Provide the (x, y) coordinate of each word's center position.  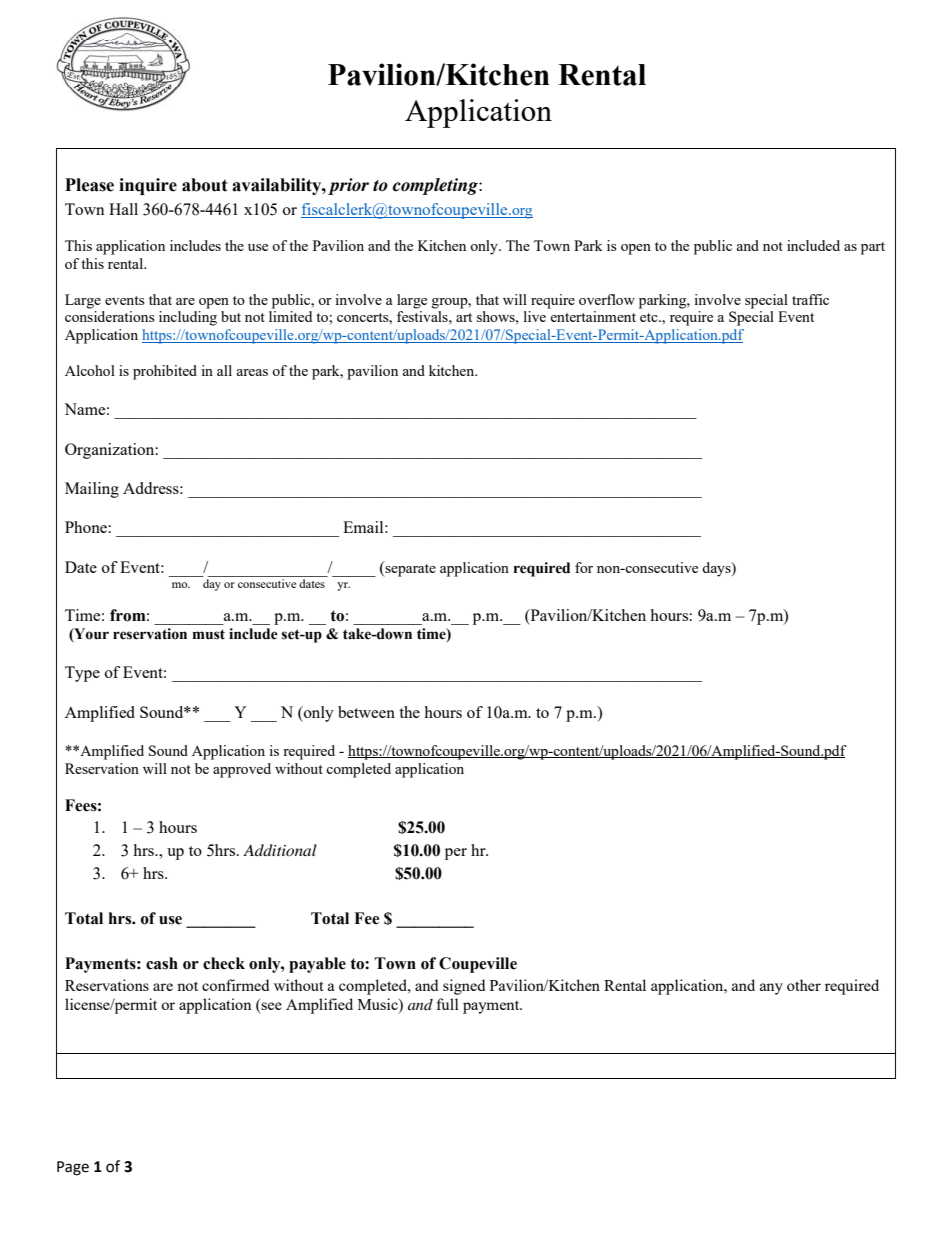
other (804, 985)
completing (436, 186)
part (873, 248)
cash (162, 963)
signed (464, 987)
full (448, 1004)
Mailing (92, 490)
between (366, 712)
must (209, 634)
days (717, 569)
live (535, 316)
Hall (123, 209)
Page (73, 1168)
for (584, 567)
